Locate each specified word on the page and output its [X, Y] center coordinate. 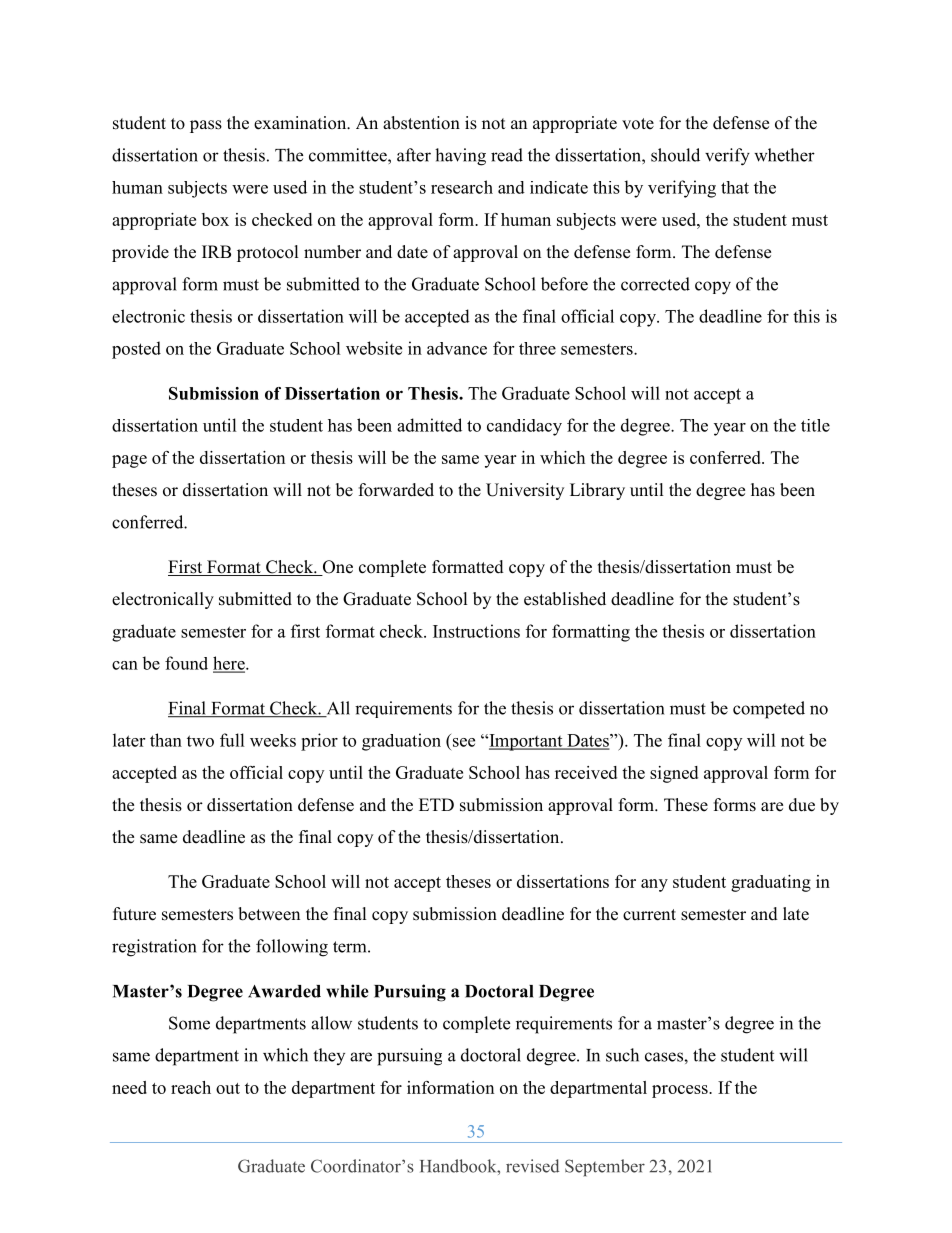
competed [769, 710]
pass [206, 126]
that [735, 187]
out [228, 1088]
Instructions [476, 631]
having [460, 157]
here [230, 664]
